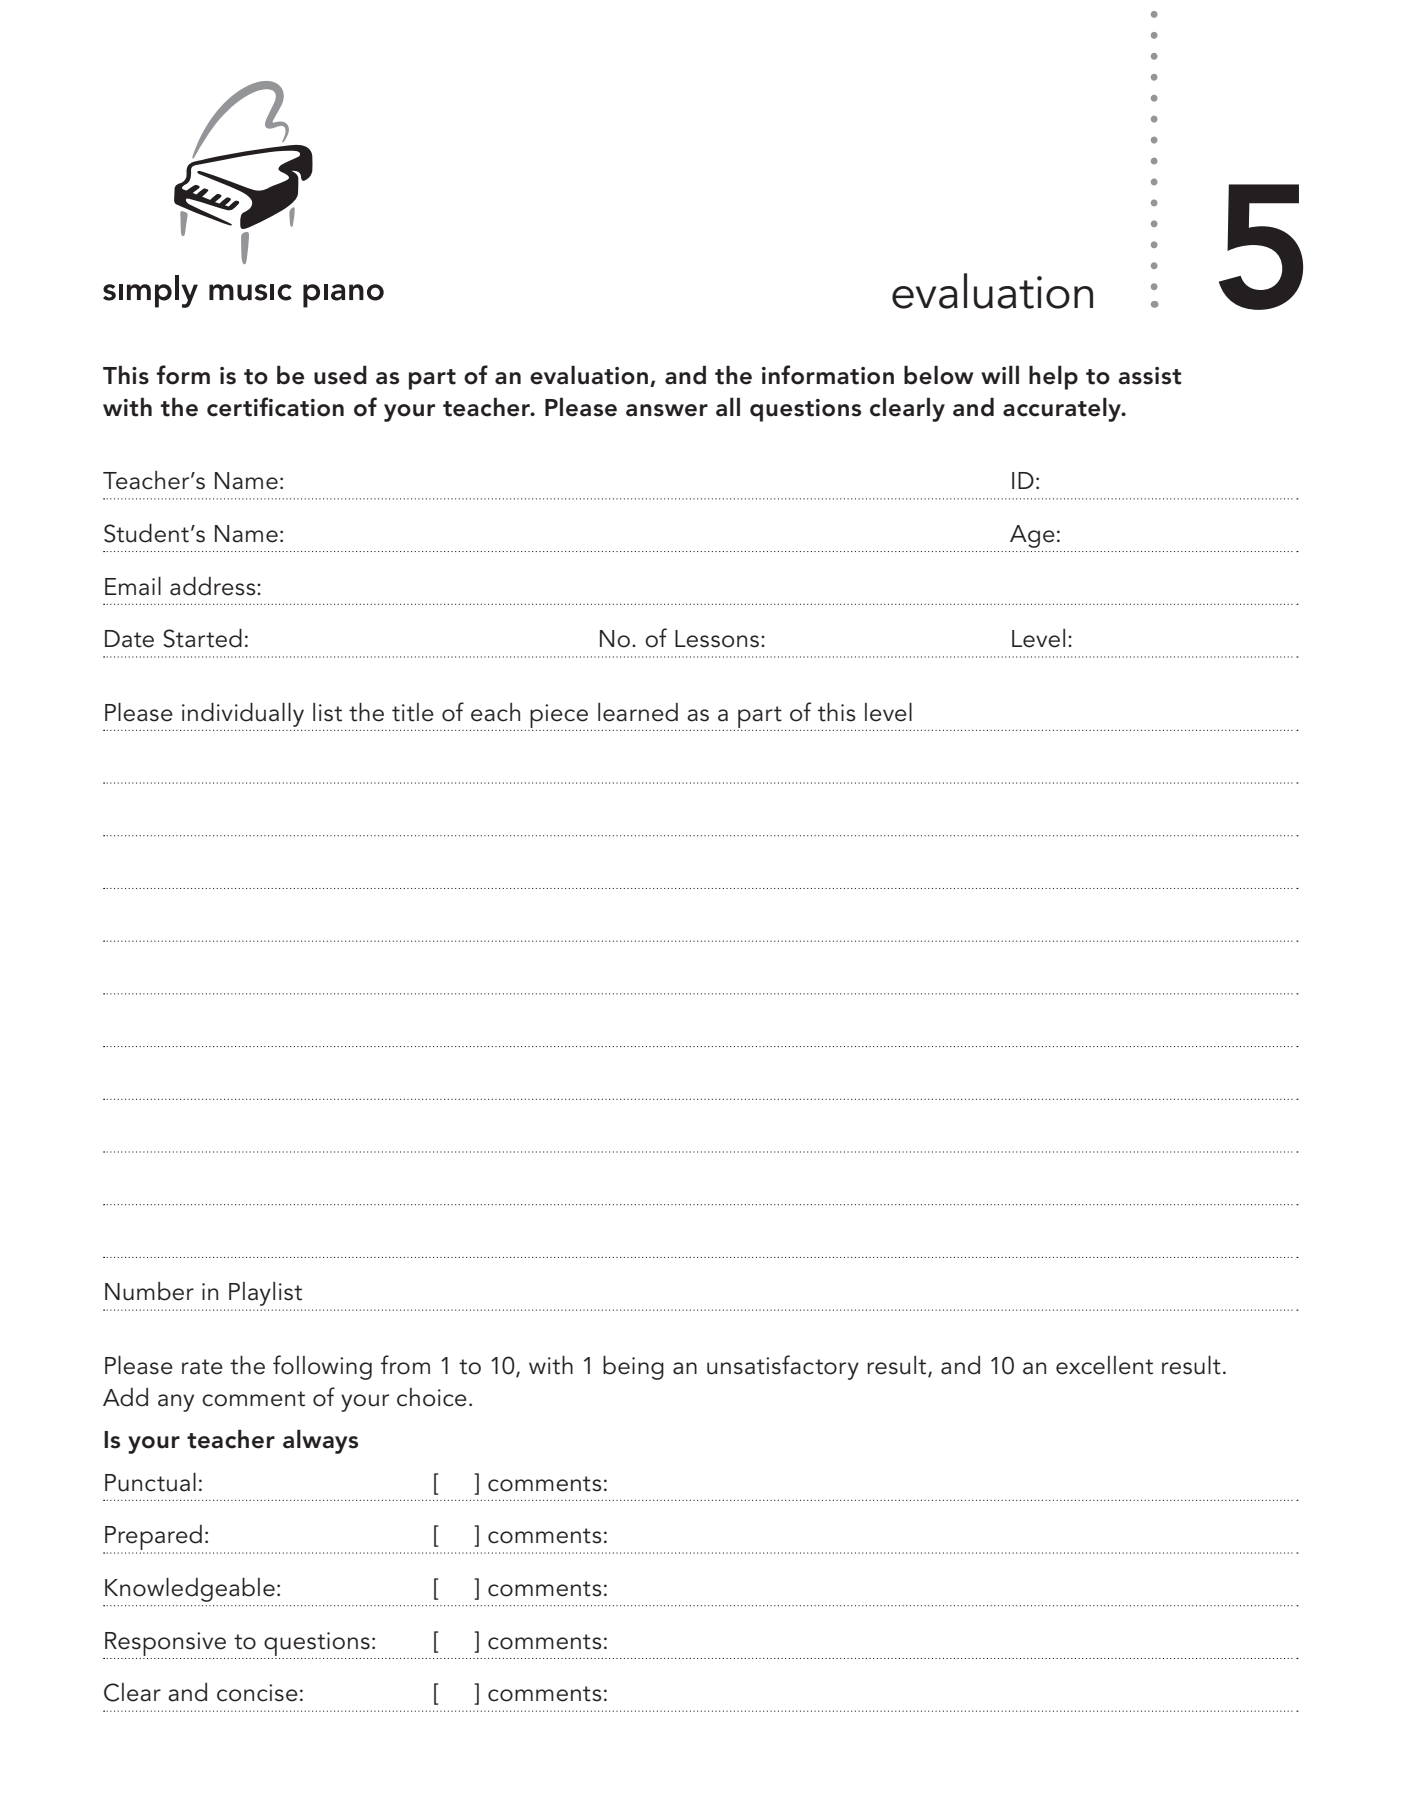 Image resolution: width=1402 pixels, height=1815 pixels. I want to click on learned, so click(638, 712).
